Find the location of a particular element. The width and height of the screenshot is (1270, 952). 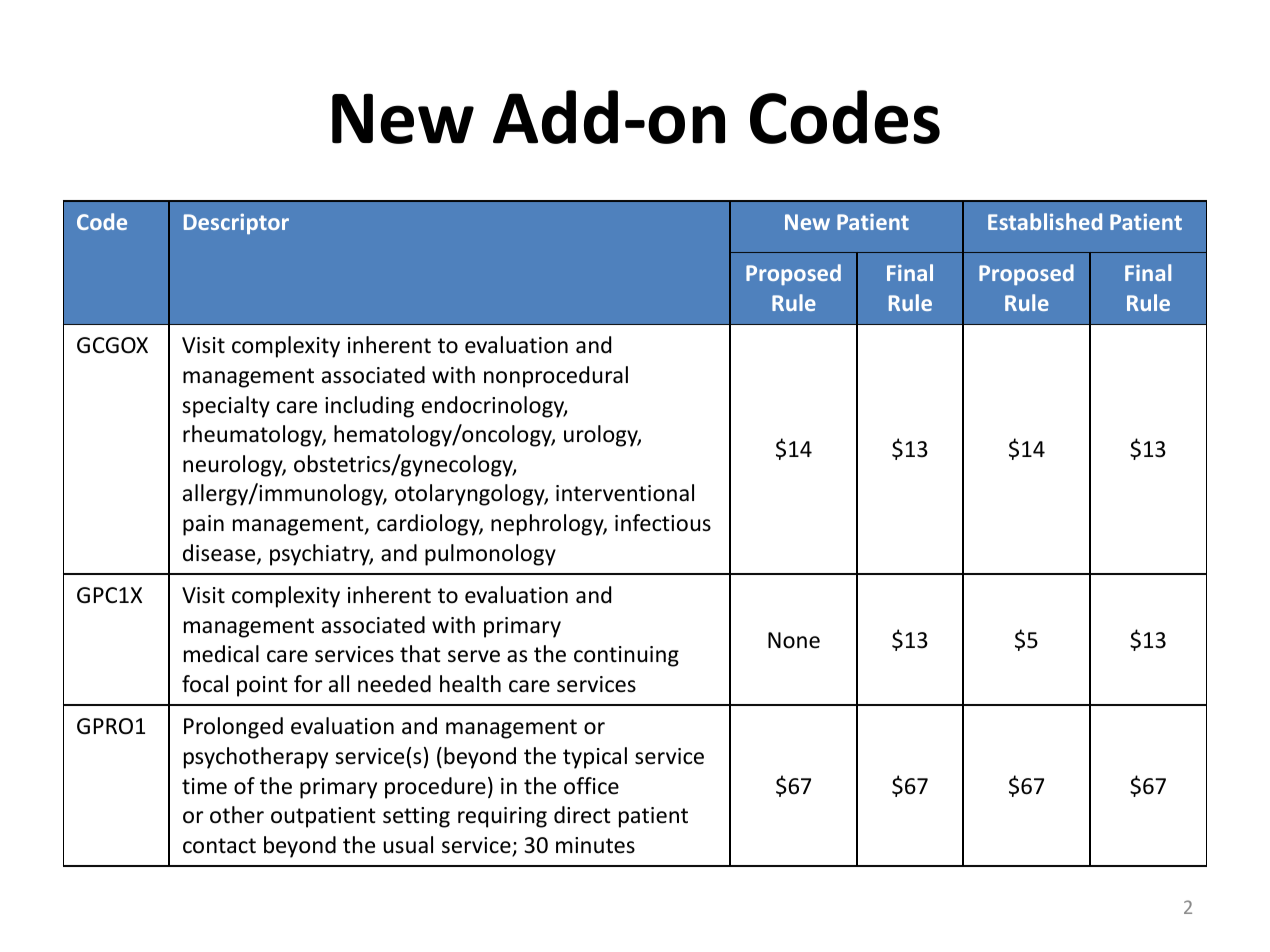

medical is located at coordinates (221, 654).
